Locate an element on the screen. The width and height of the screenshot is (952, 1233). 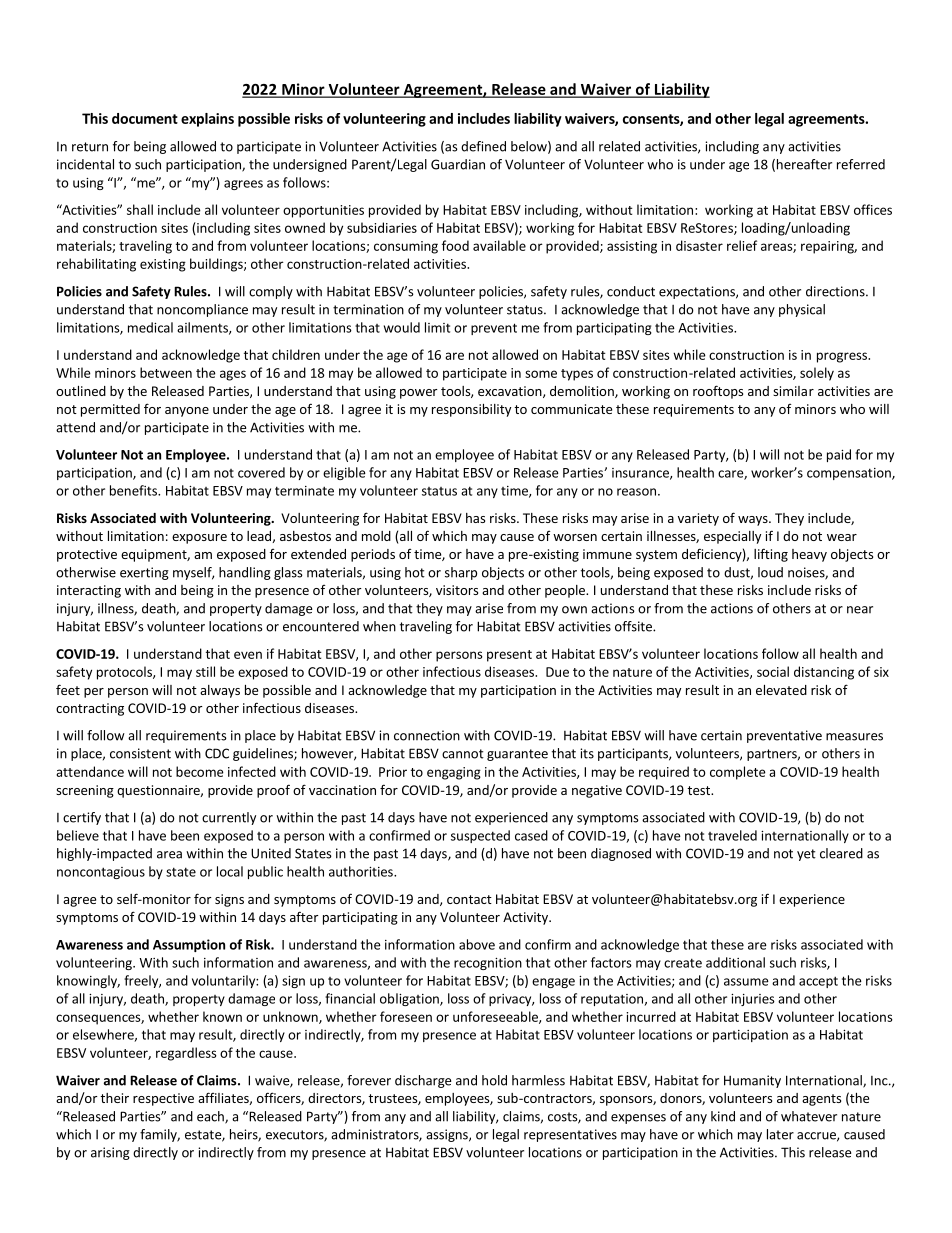
still is located at coordinates (205, 671).
